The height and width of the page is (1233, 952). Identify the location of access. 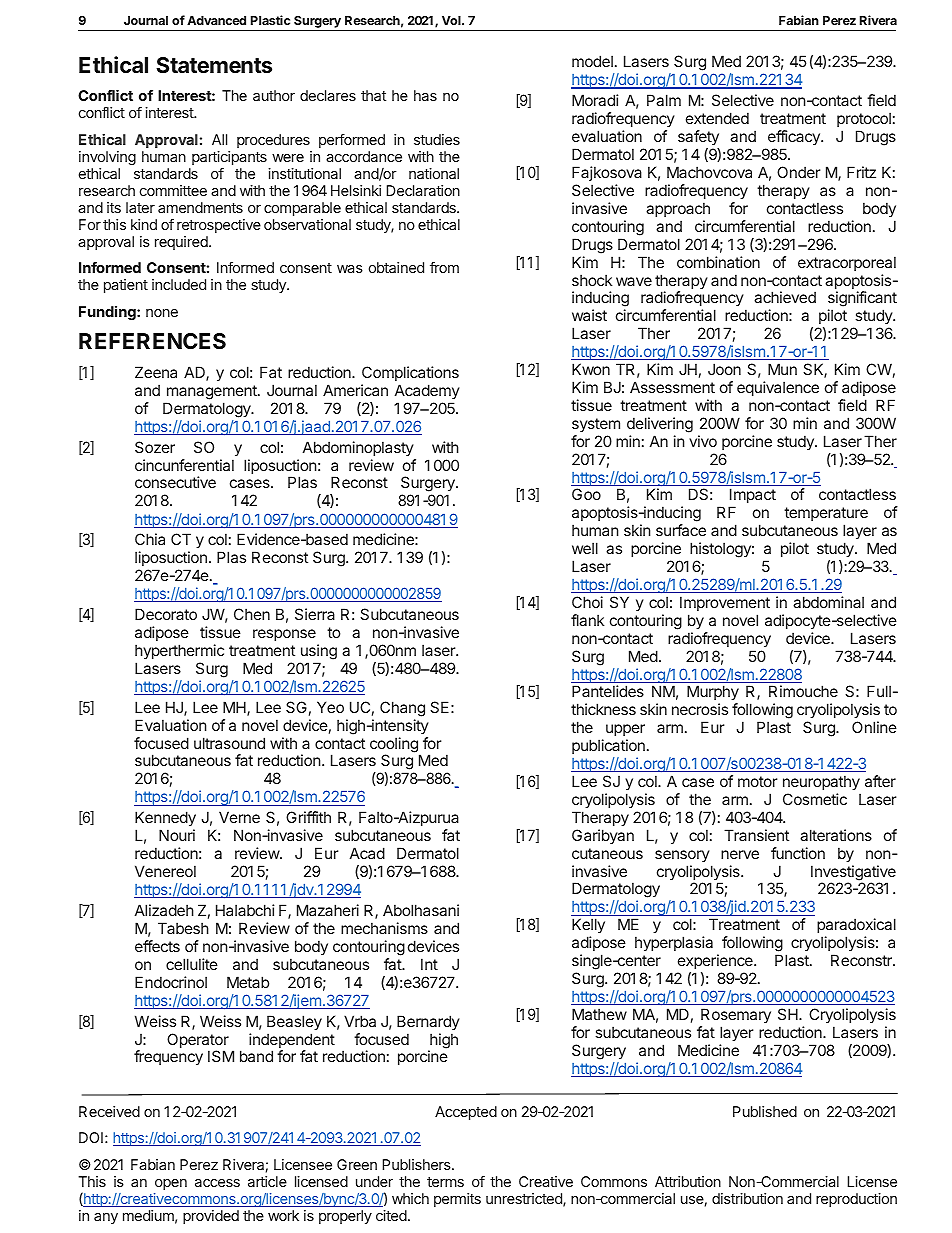
(217, 1183).
